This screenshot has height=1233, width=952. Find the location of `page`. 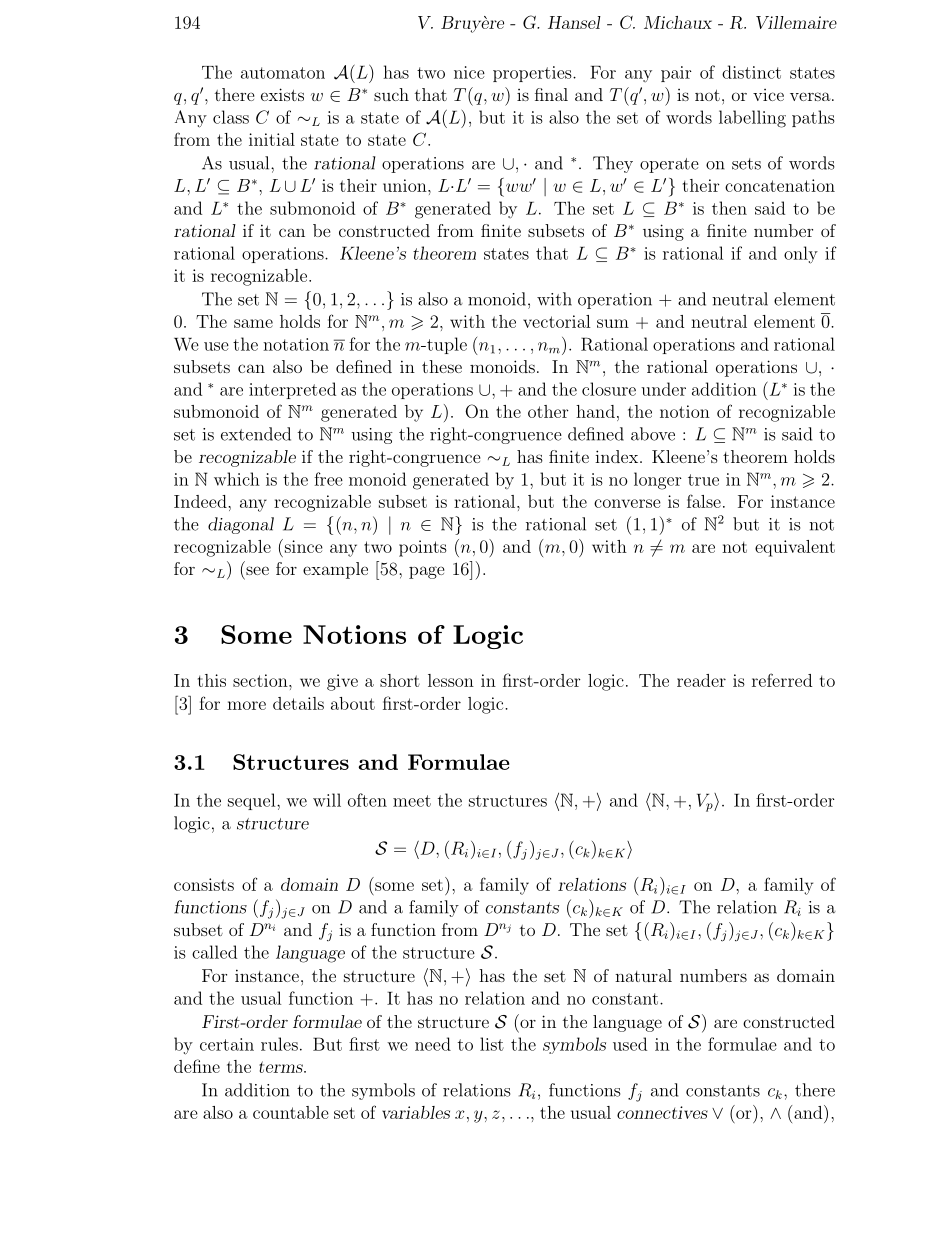

page is located at coordinates (427, 572).
